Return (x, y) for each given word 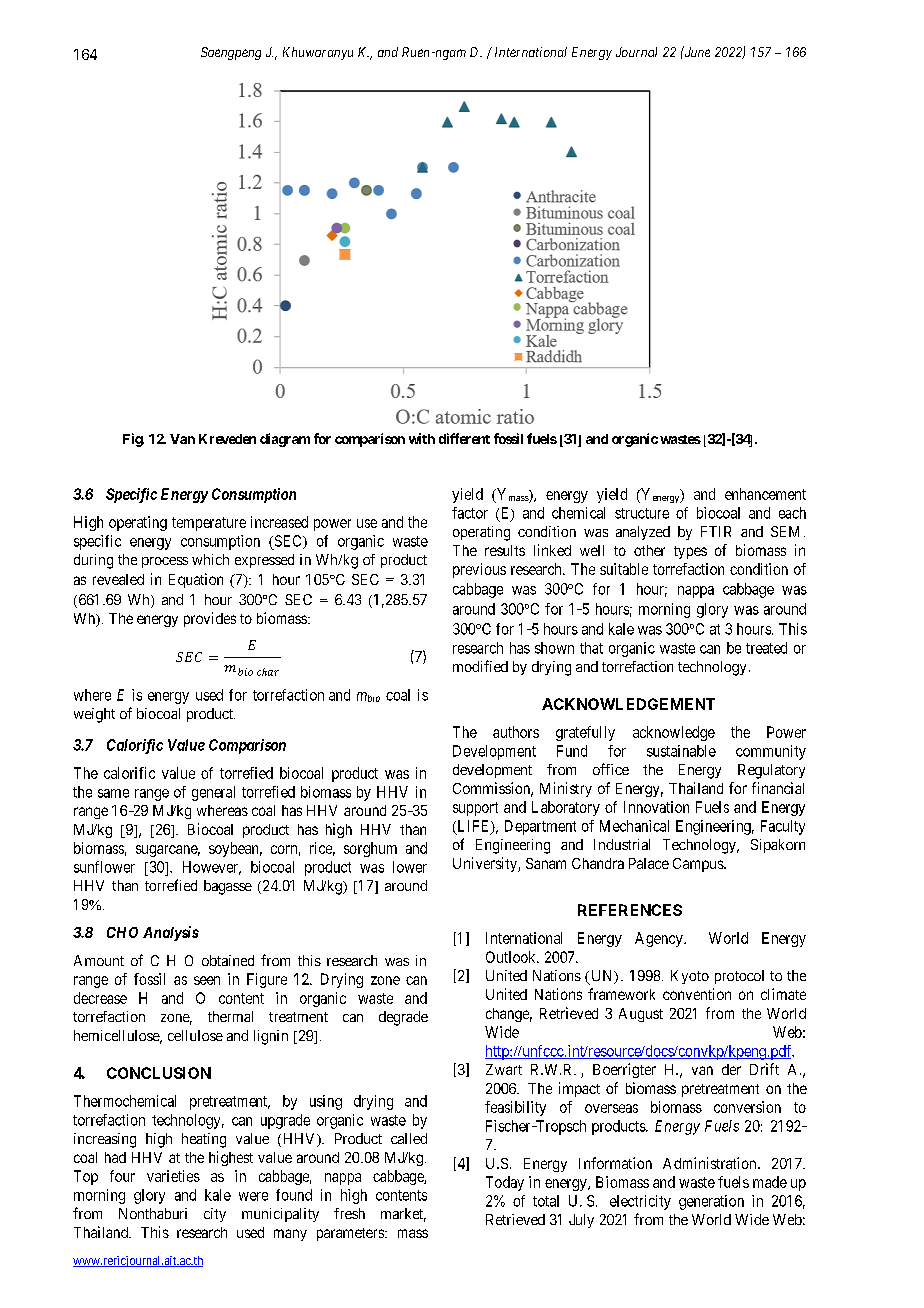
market (403, 1215)
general (213, 793)
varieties (173, 1176)
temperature (209, 524)
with (422, 438)
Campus (699, 865)
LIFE (473, 827)
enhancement (765, 494)
